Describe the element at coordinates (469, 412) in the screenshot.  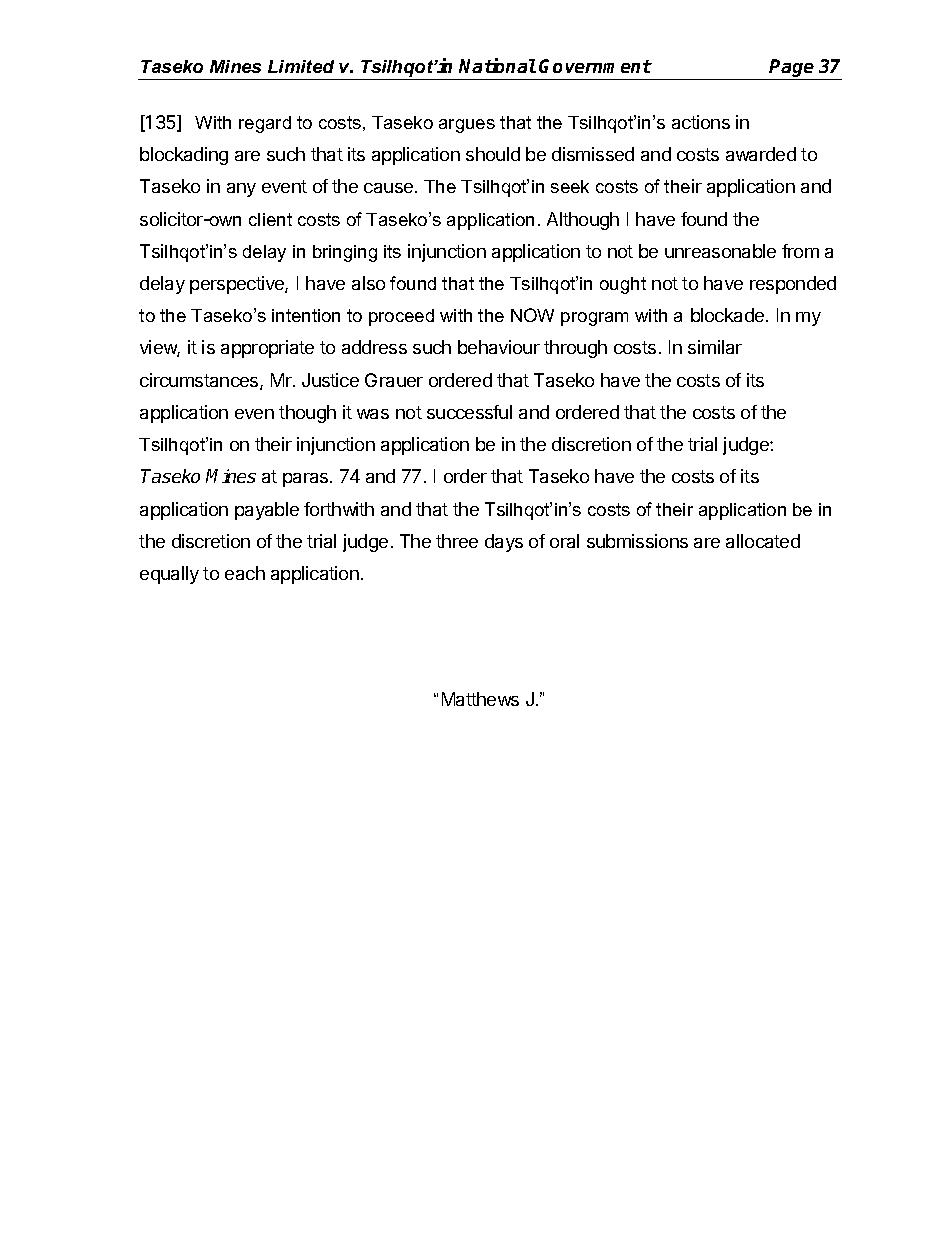
I see `successful` at that location.
